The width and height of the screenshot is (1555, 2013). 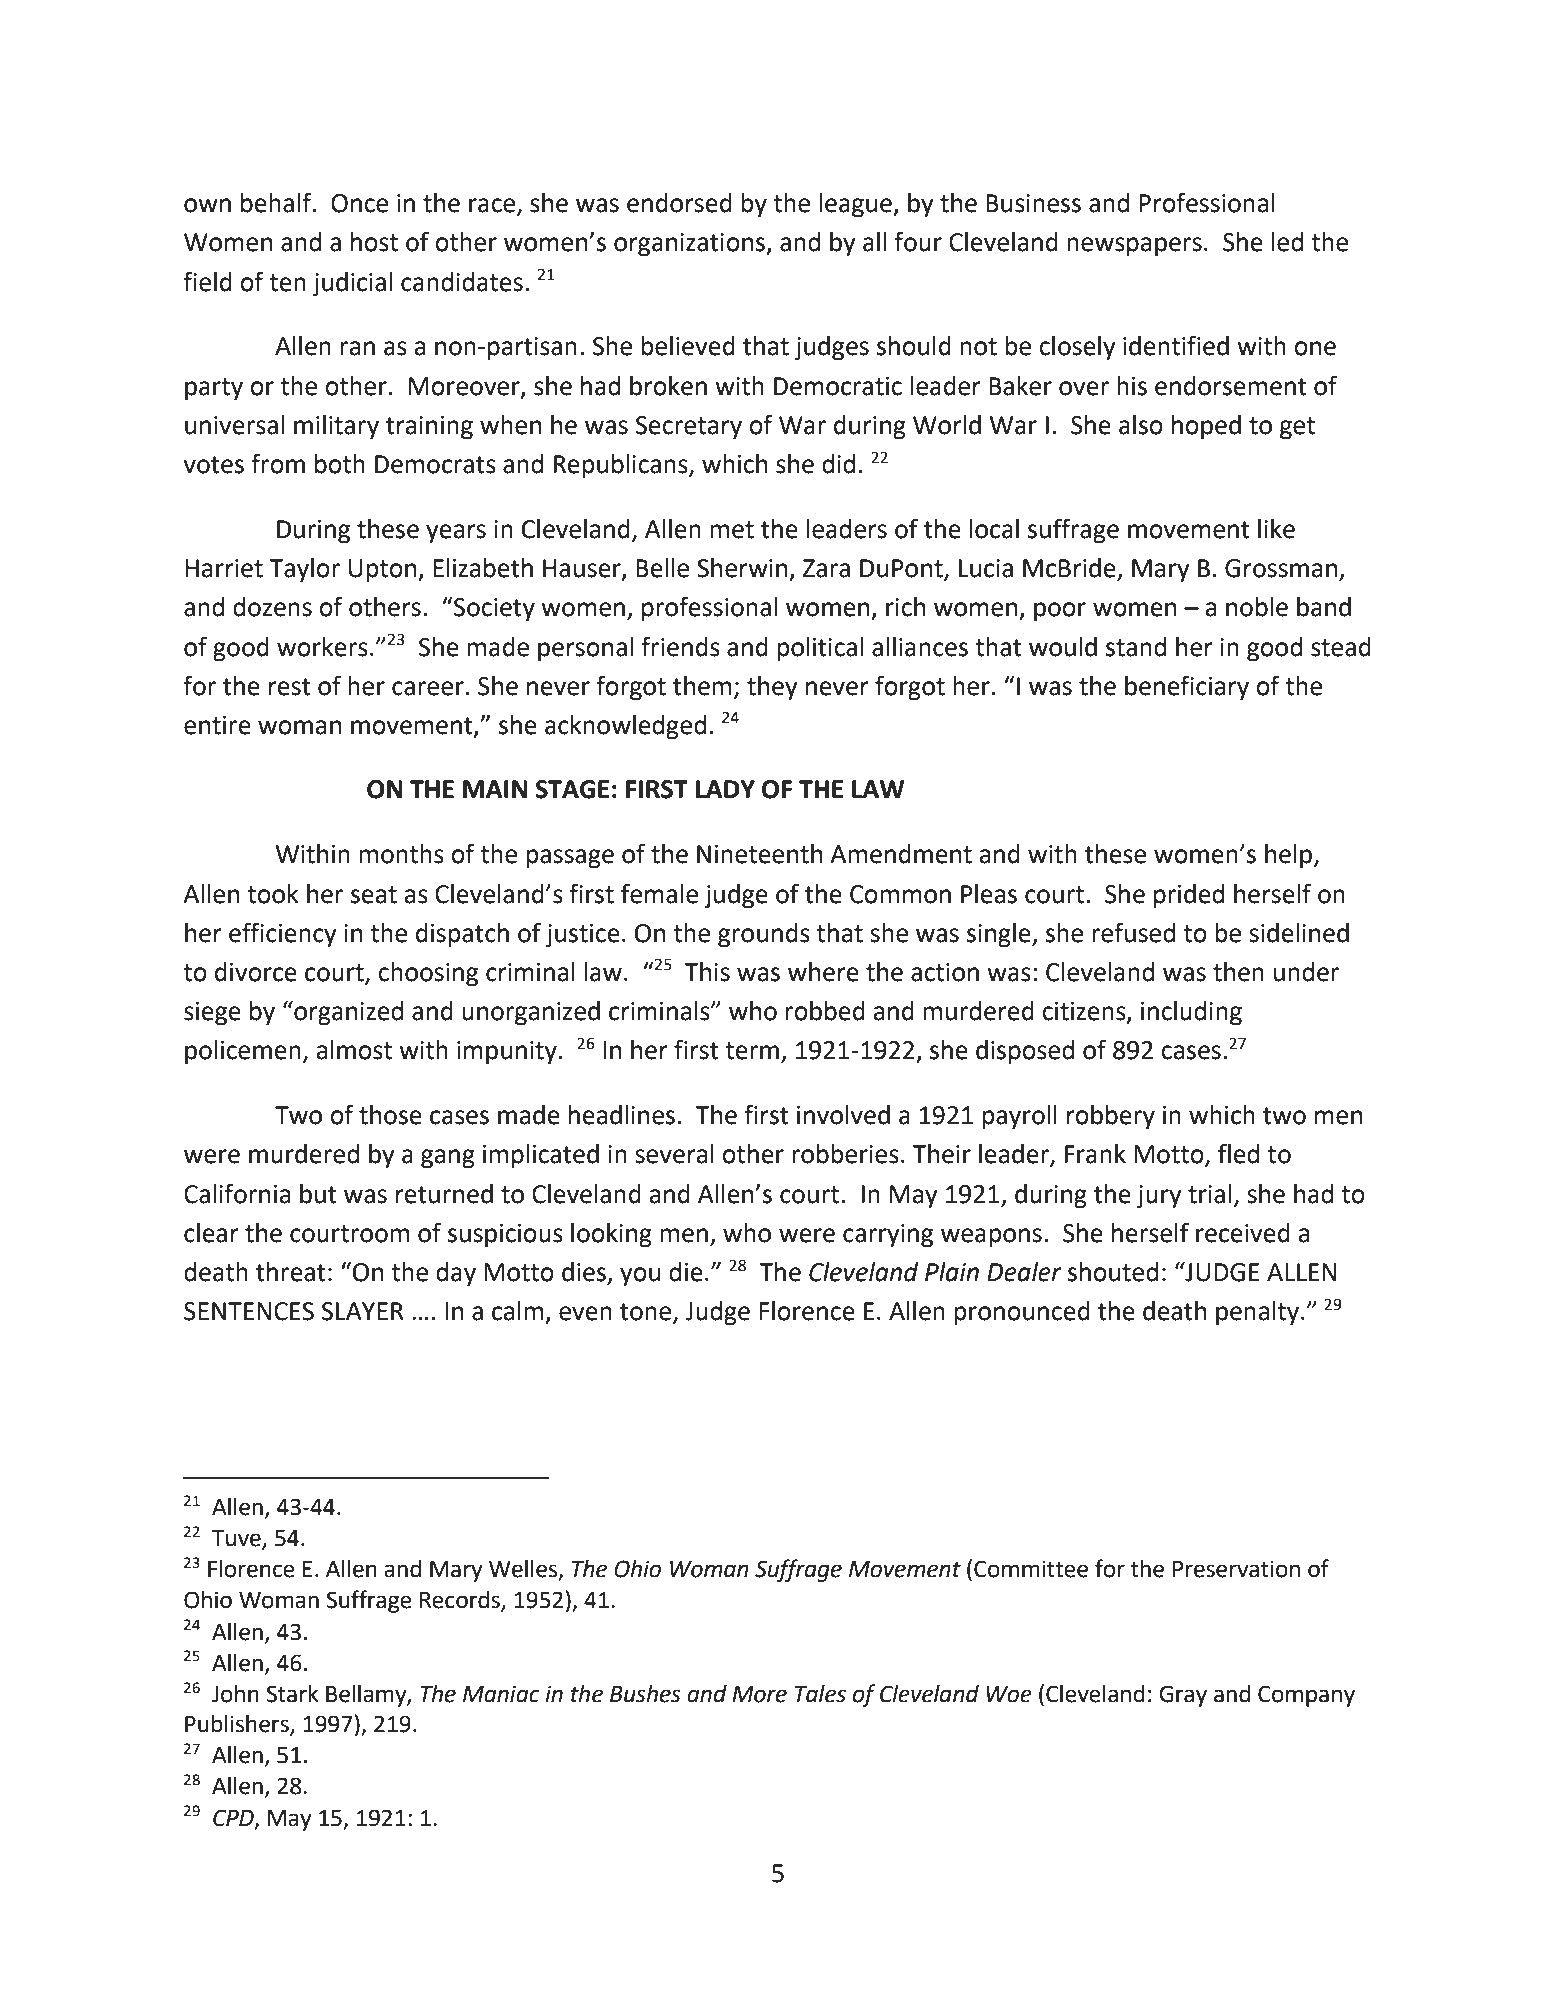 I want to click on received, so click(x=1243, y=1233).
